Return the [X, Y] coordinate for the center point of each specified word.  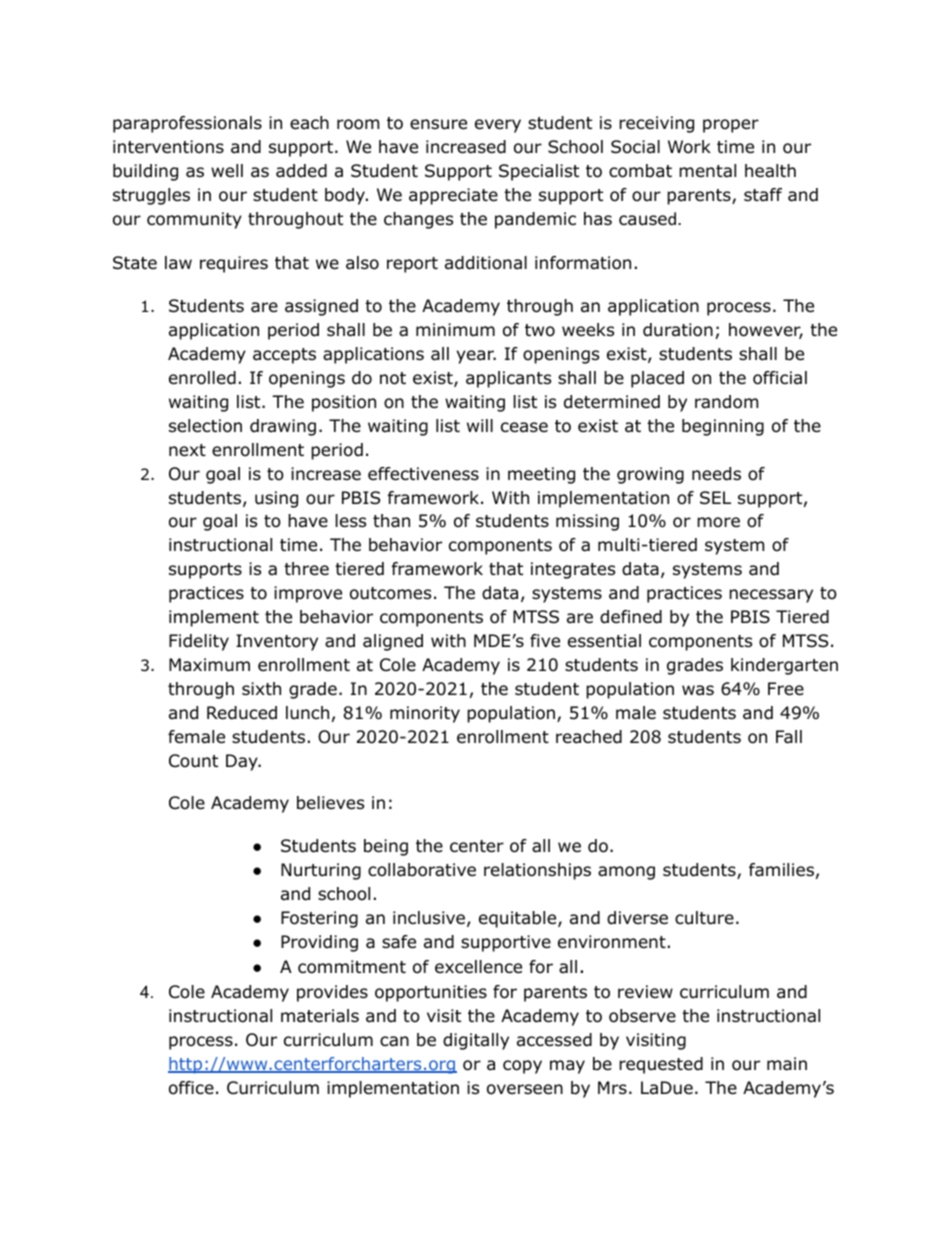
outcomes [390, 593]
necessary [771, 596]
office [191, 1088]
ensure [438, 124]
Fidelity [199, 642]
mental [707, 171]
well [227, 171]
